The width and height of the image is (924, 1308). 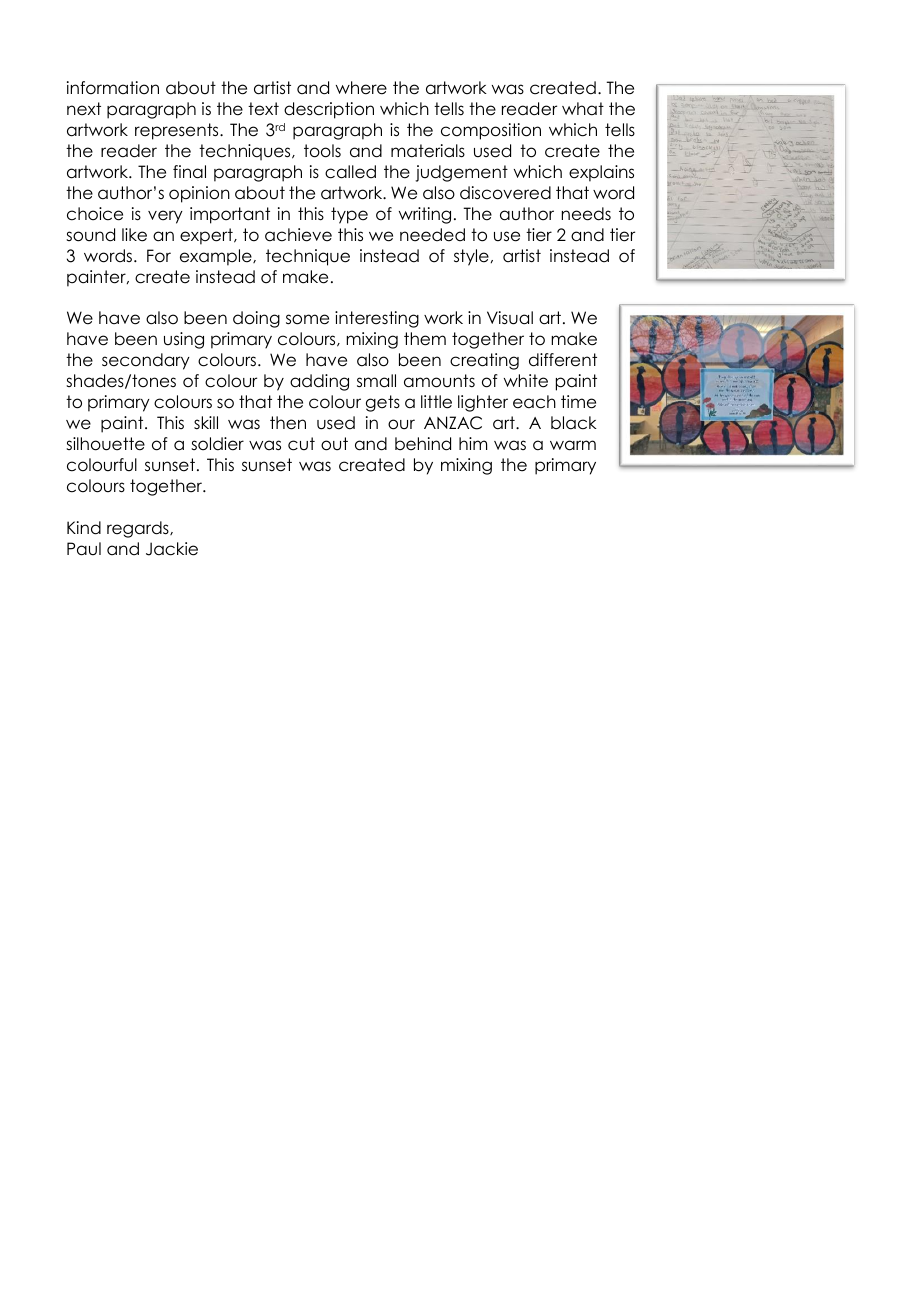 I want to click on Jackie, so click(x=172, y=549).
